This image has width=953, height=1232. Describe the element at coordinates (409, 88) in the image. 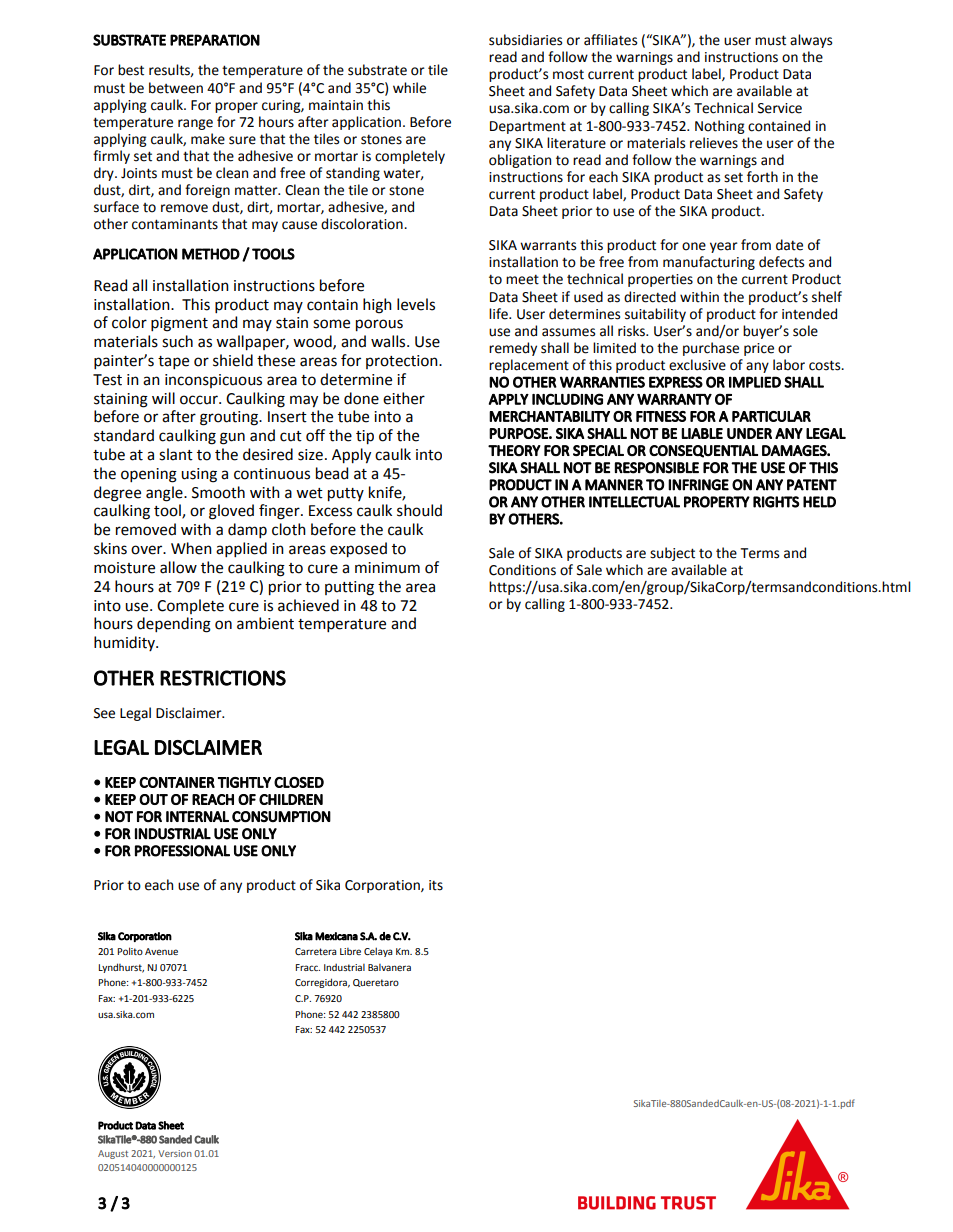

I see `while` at that location.
